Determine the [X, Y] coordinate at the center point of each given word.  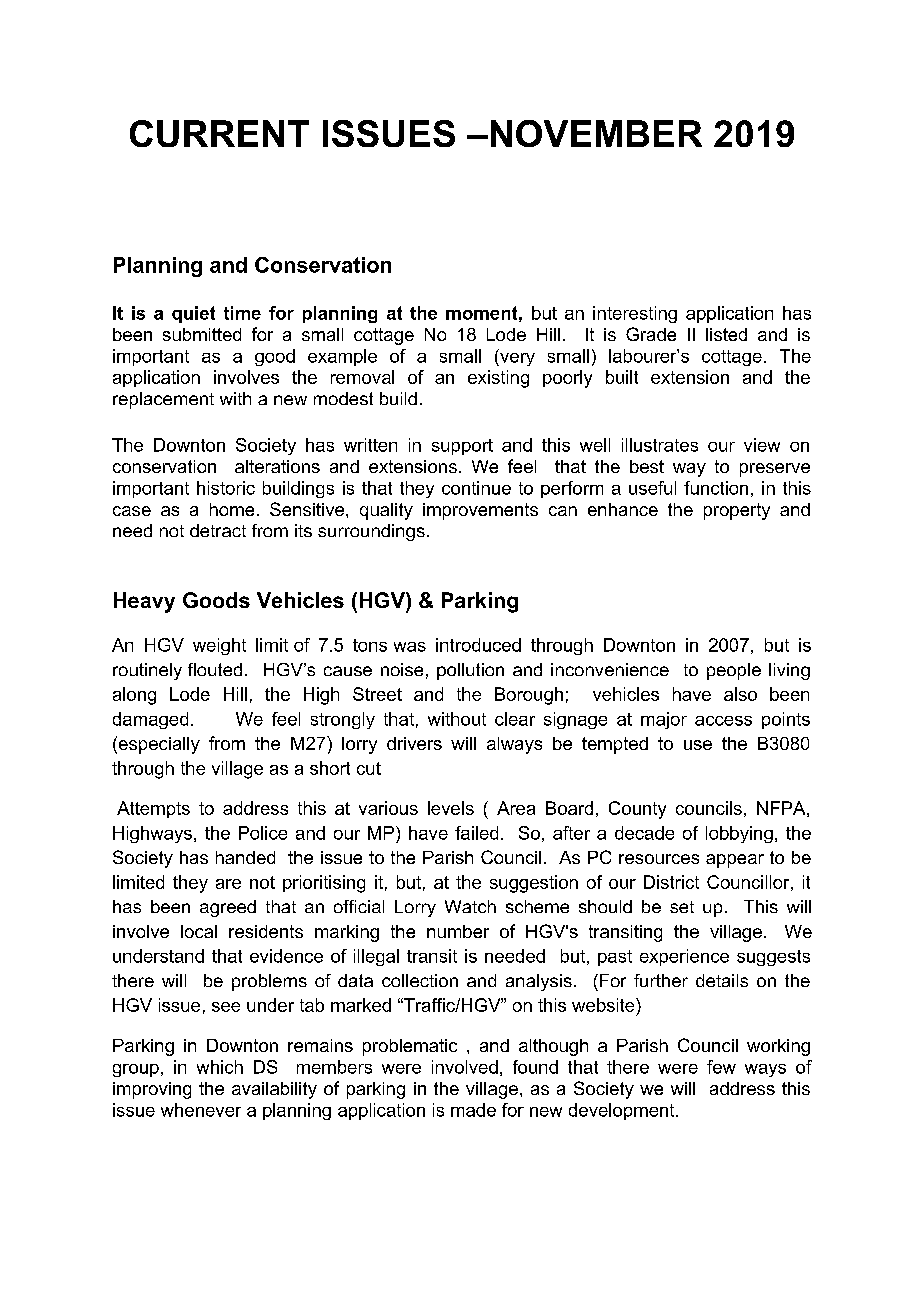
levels [451, 808]
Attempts [153, 809]
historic [226, 488]
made [473, 1110]
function [716, 488]
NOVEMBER [596, 133]
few [721, 1067]
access [723, 721]
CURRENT [219, 133]
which [220, 1067]
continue [476, 488]
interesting [635, 314]
